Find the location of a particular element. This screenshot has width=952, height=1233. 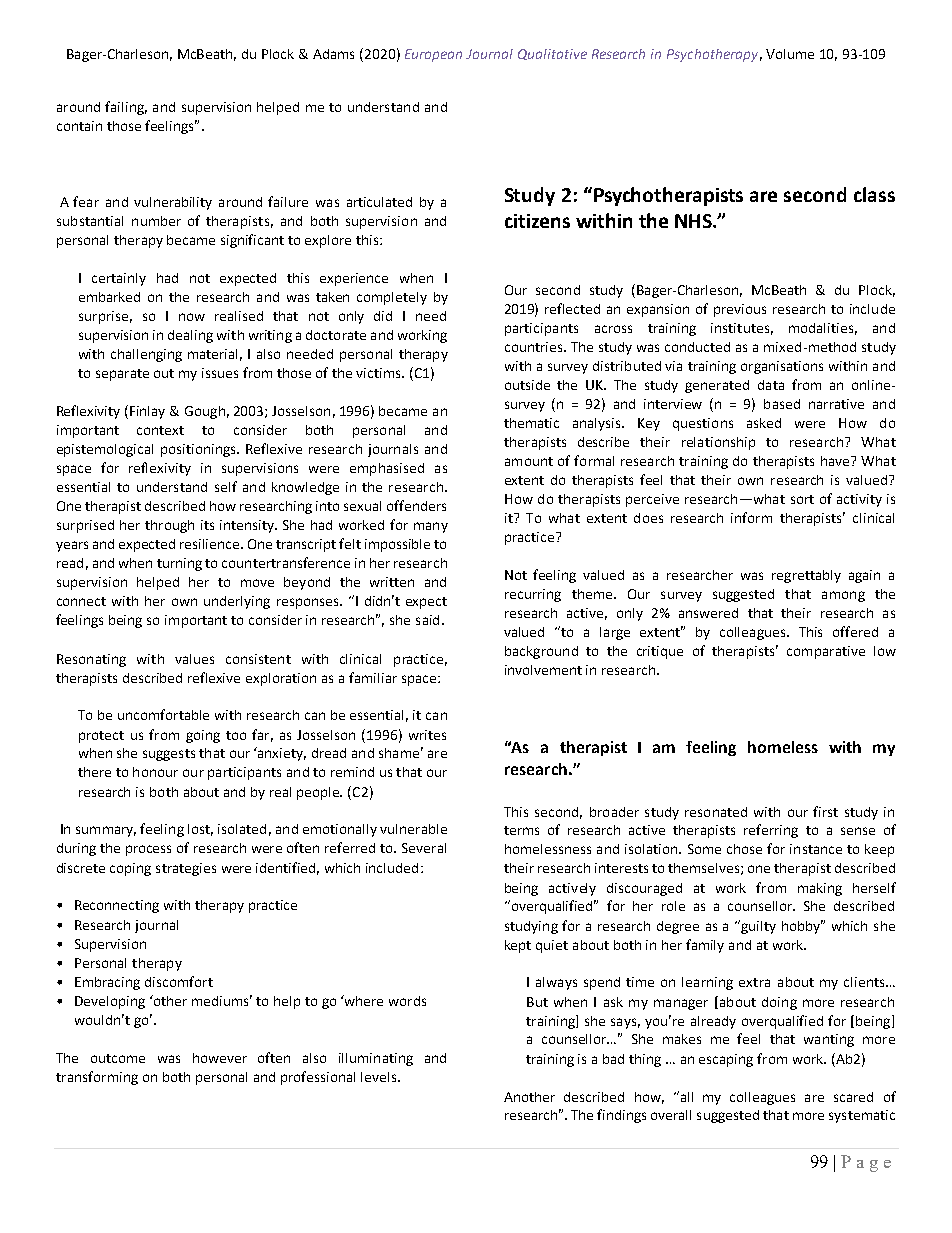

European is located at coordinates (433, 55).
